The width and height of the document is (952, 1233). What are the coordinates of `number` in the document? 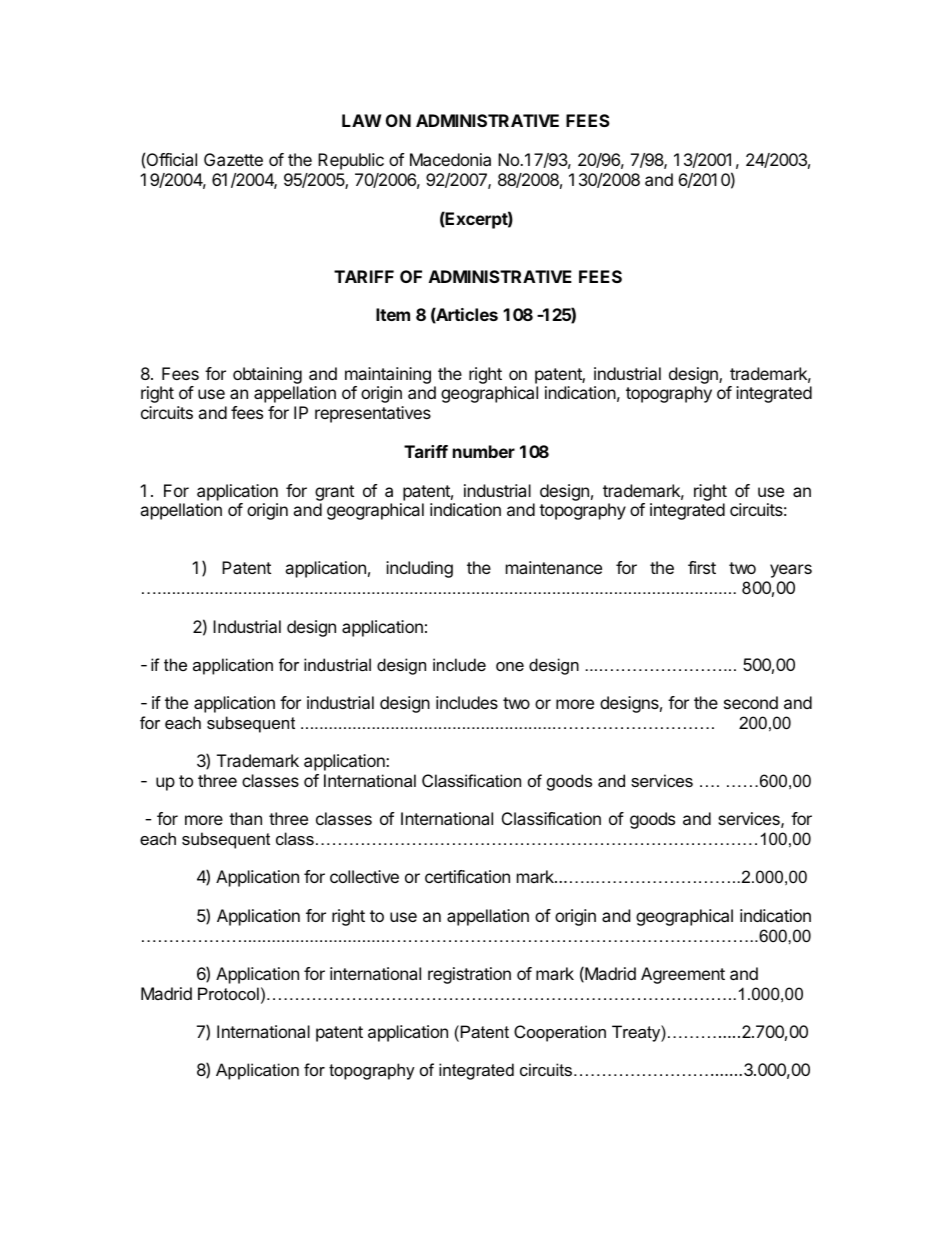 It's located at (484, 451).
